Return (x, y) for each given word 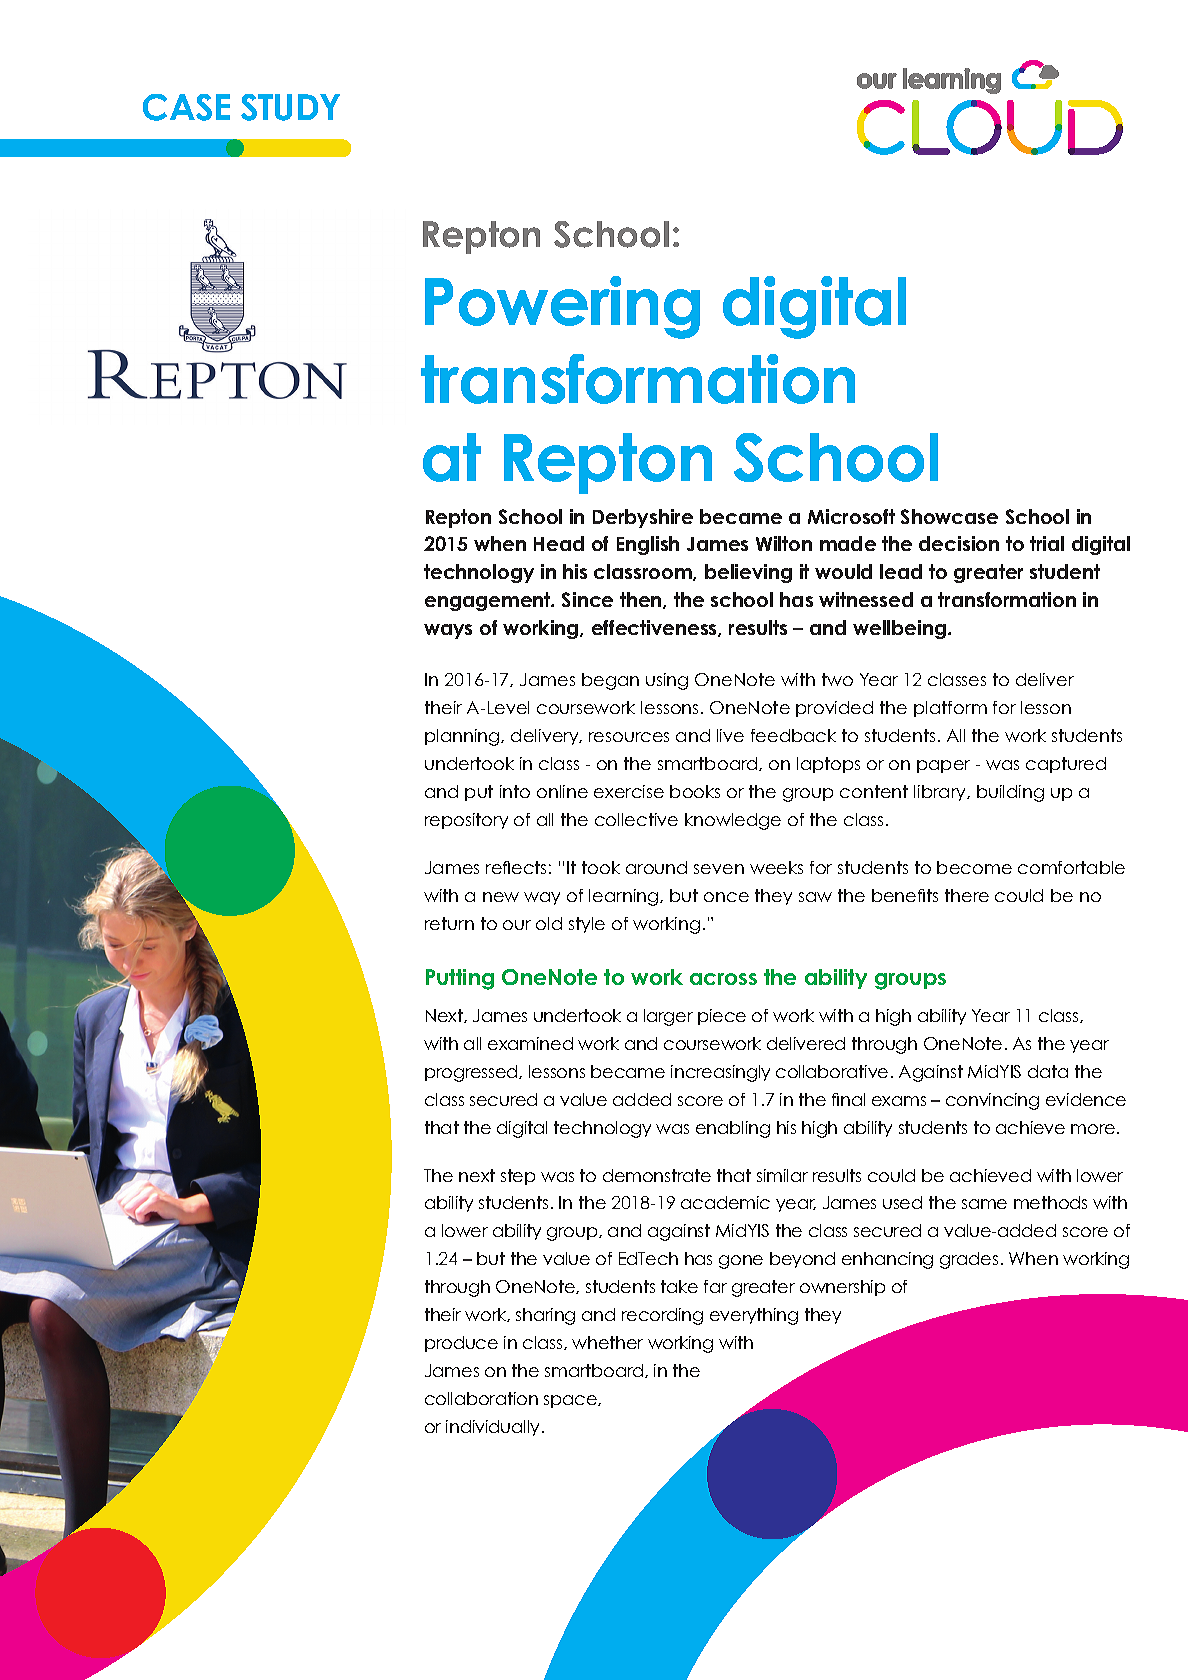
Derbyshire (643, 518)
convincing (992, 1101)
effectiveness (655, 628)
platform (950, 709)
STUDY (290, 107)
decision (959, 543)
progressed (472, 1073)
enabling (733, 1129)
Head (559, 543)
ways (448, 631)
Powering (562, 307)
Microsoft (851, 516)
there (967, 895)
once (726, 897)
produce (461, 1344)
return (449, 923)
